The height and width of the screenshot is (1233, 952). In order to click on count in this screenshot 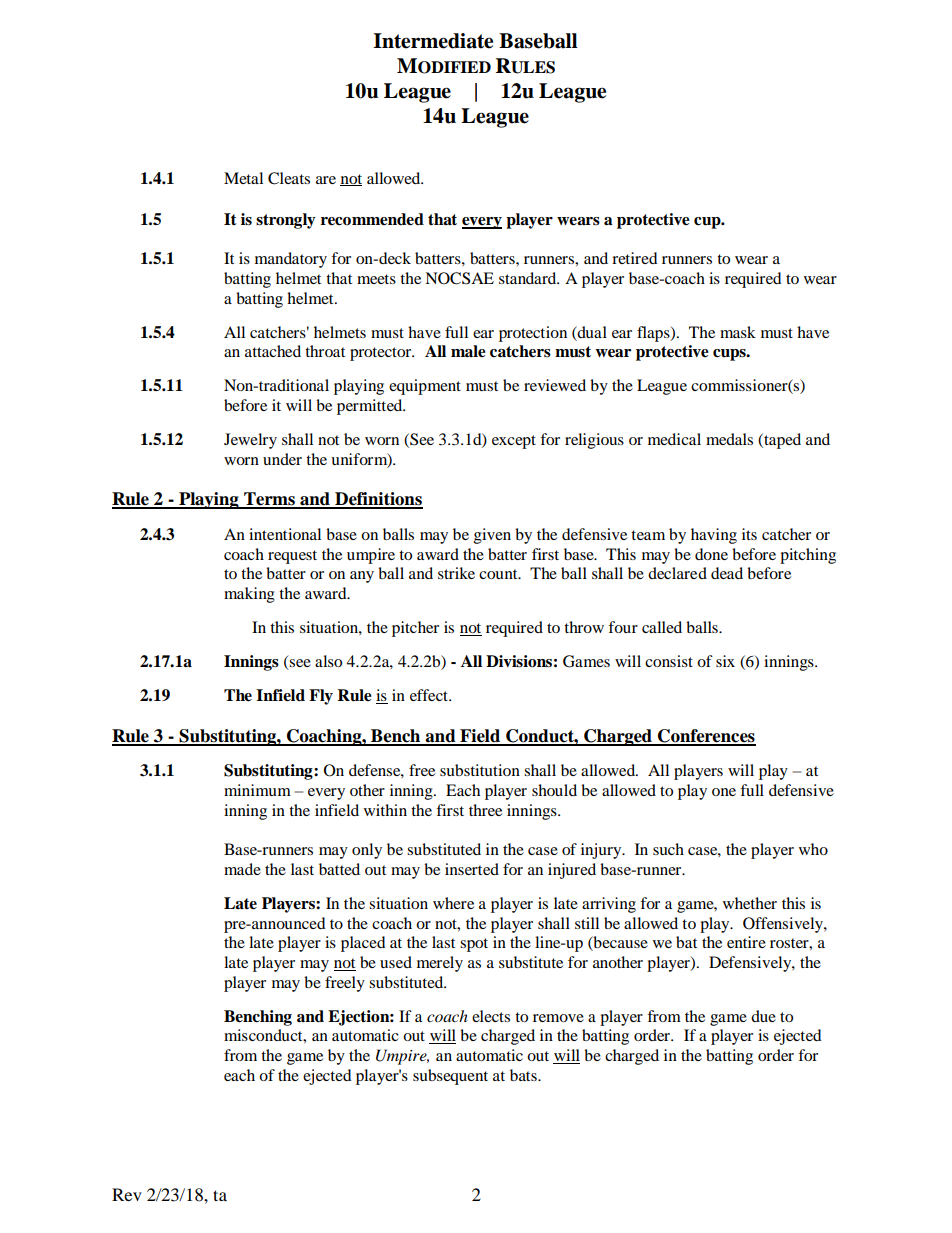, I will do `click(499, 574)`.
